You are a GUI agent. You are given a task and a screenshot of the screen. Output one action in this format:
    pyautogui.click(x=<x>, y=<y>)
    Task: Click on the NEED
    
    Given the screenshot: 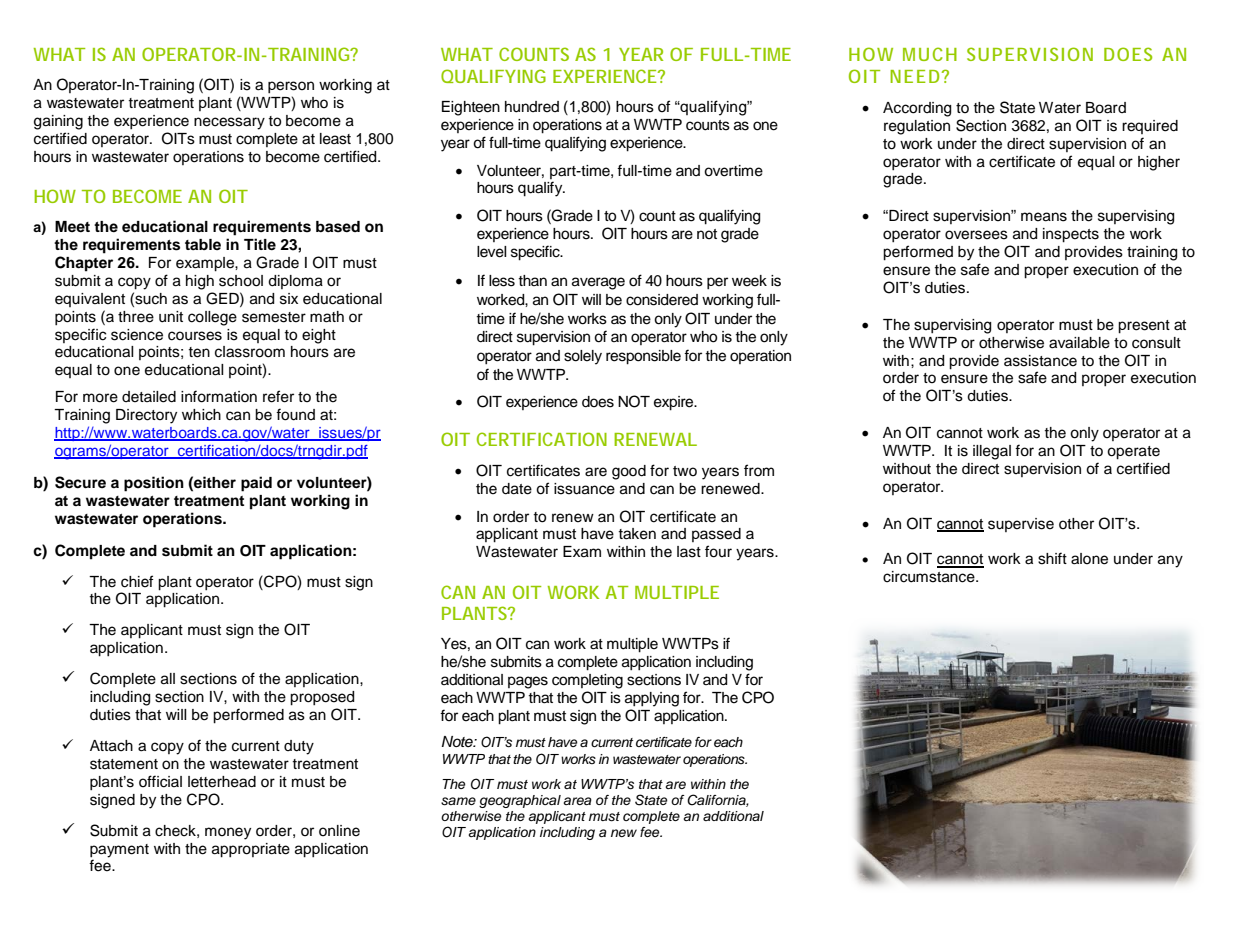 What is the action you would take?
    pyautogui.click(x=914, y=76)
